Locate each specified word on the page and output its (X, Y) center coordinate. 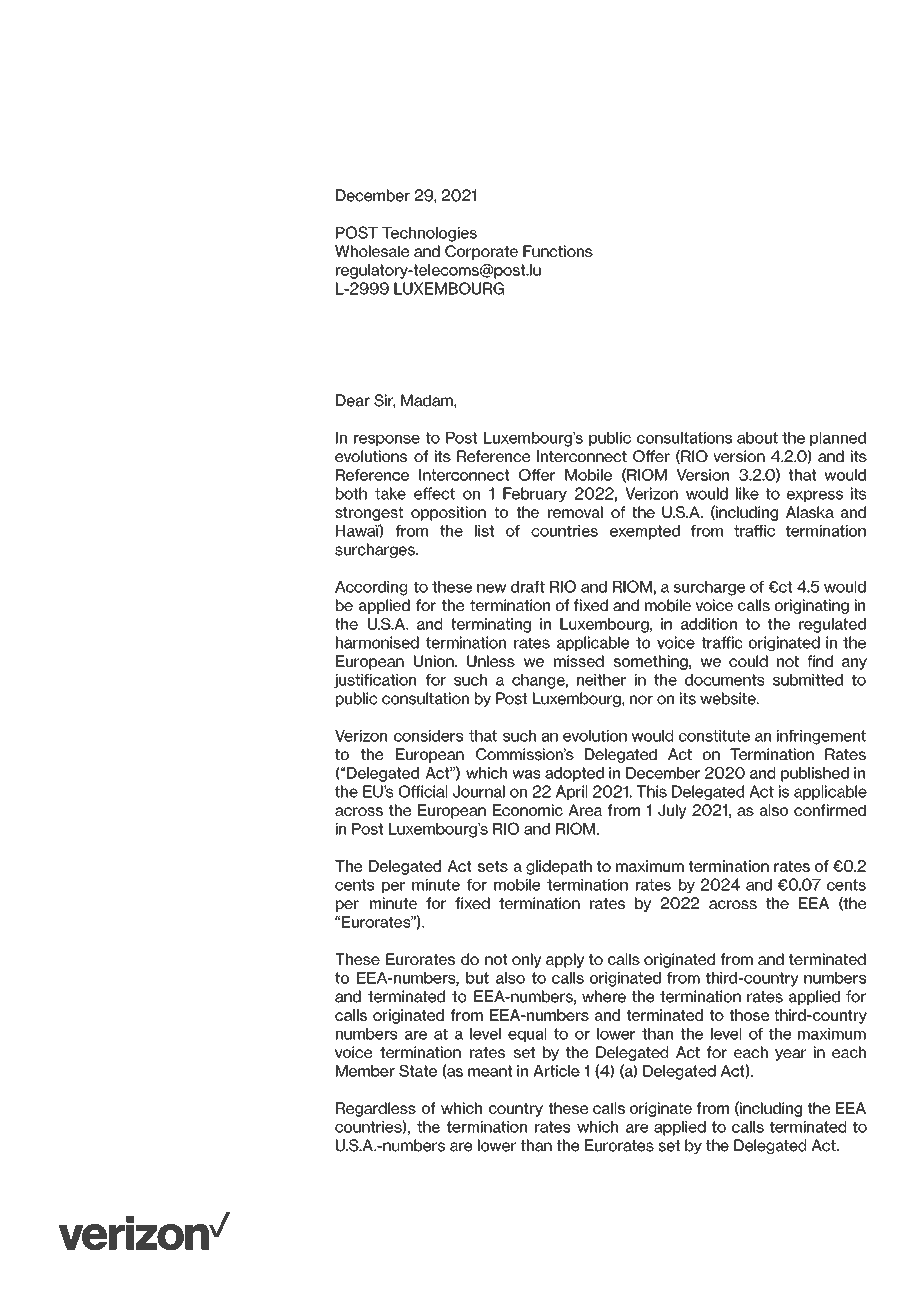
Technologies (429, 234)
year (790, 1055)
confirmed (830, 810)
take (390, 493)
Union (435, 661)
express (815, 496)
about (757, 438)
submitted (808, 680)
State (418, 1071)
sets (493, 866)
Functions (558, 251)
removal (575, 512)
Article (556, 1071)
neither (601, 680)
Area (585, 810)
